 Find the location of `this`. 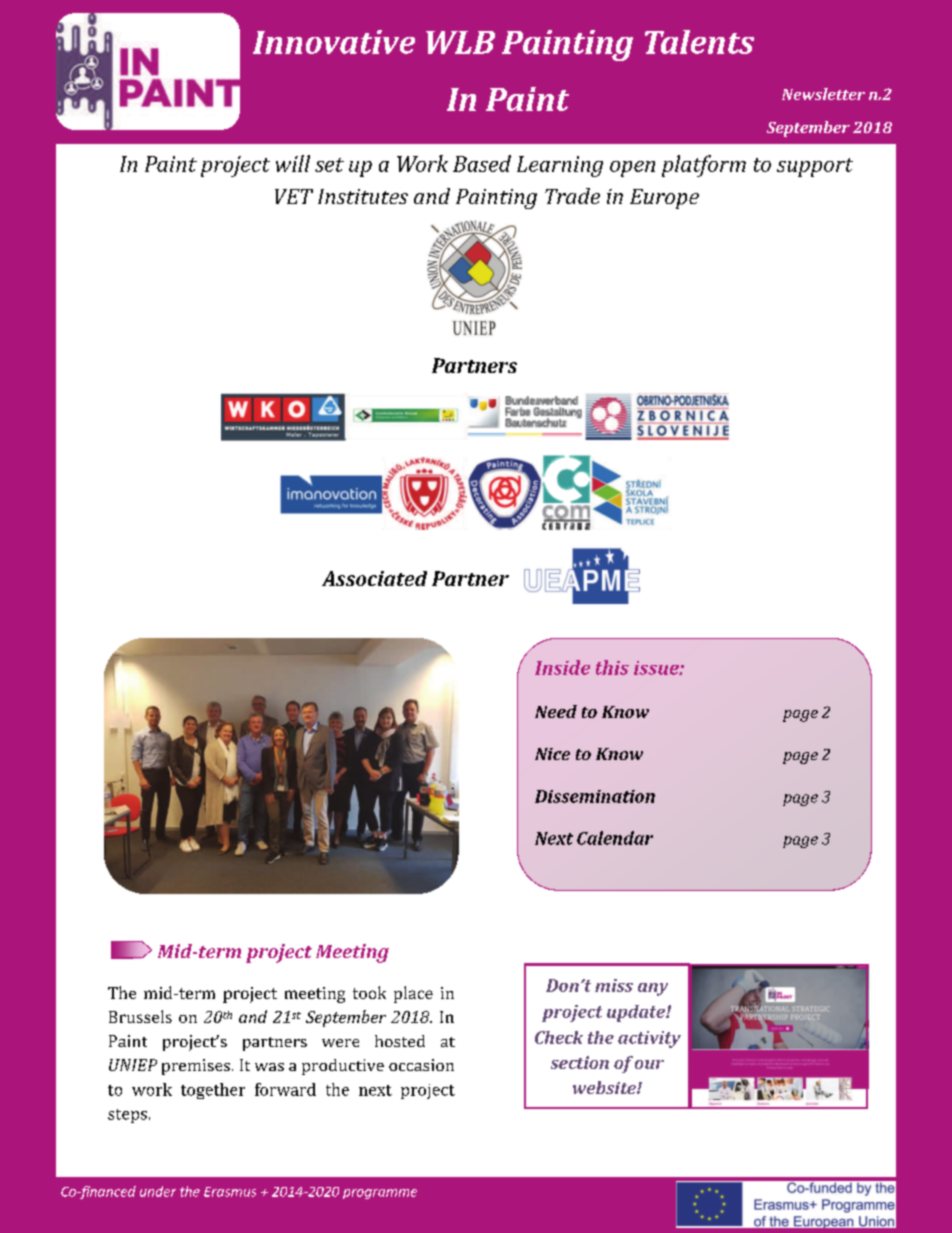

this is located at coordinates (612, 667).
